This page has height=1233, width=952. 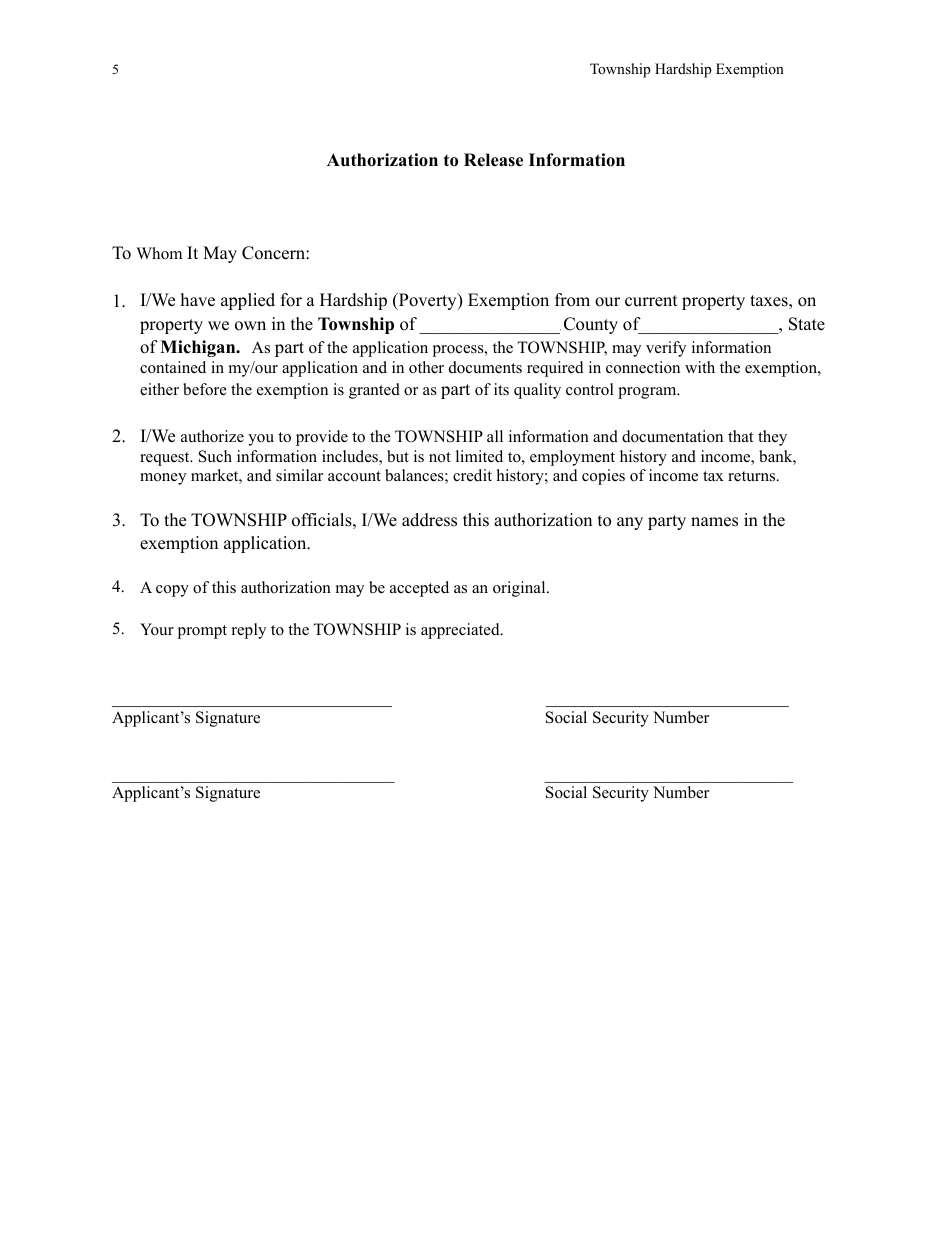 What do you see at coordinates (199, 348) in the page?
I see `Michigan` at bounding box center [199, 348].
